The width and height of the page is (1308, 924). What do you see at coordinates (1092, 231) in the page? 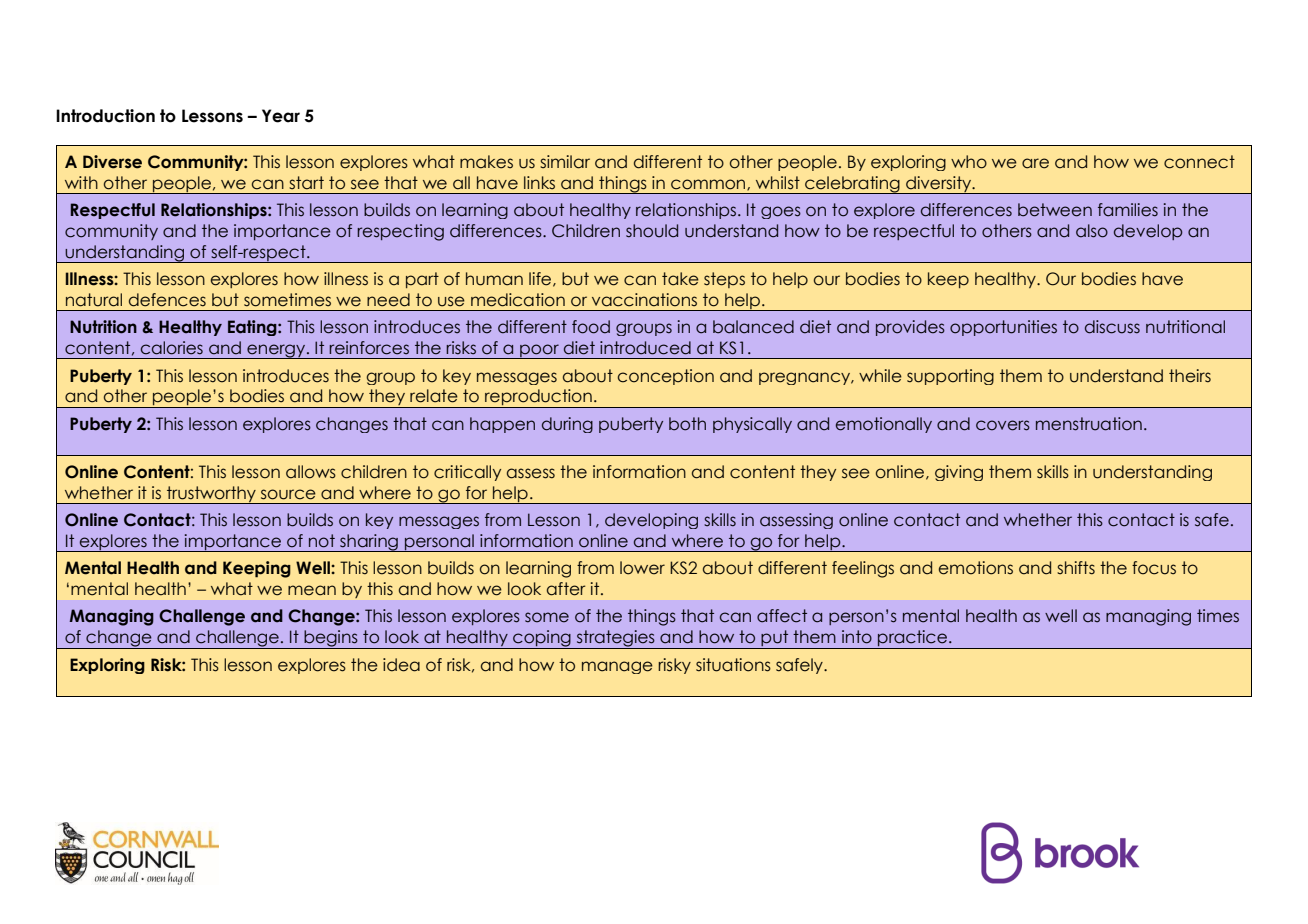
I see `also` at bounding box center [1092, 231].
